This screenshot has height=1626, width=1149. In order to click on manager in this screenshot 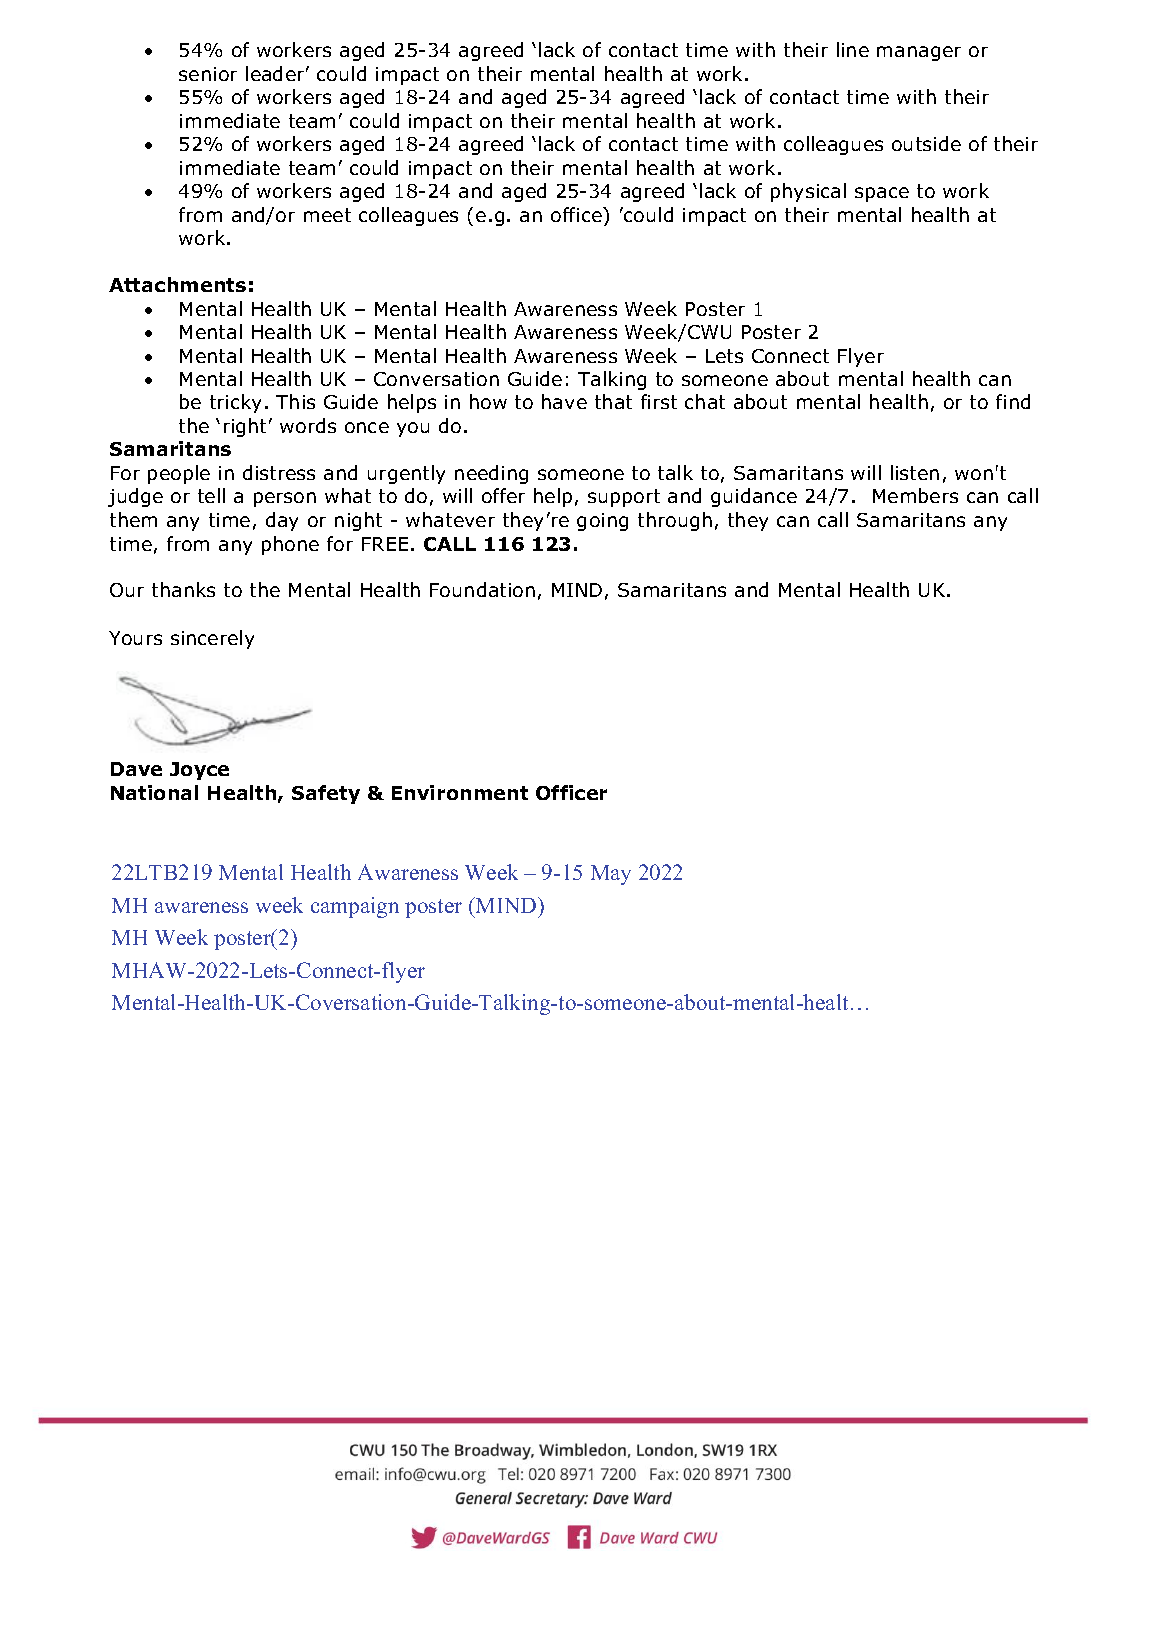, I will do `click(919, 53)`.
